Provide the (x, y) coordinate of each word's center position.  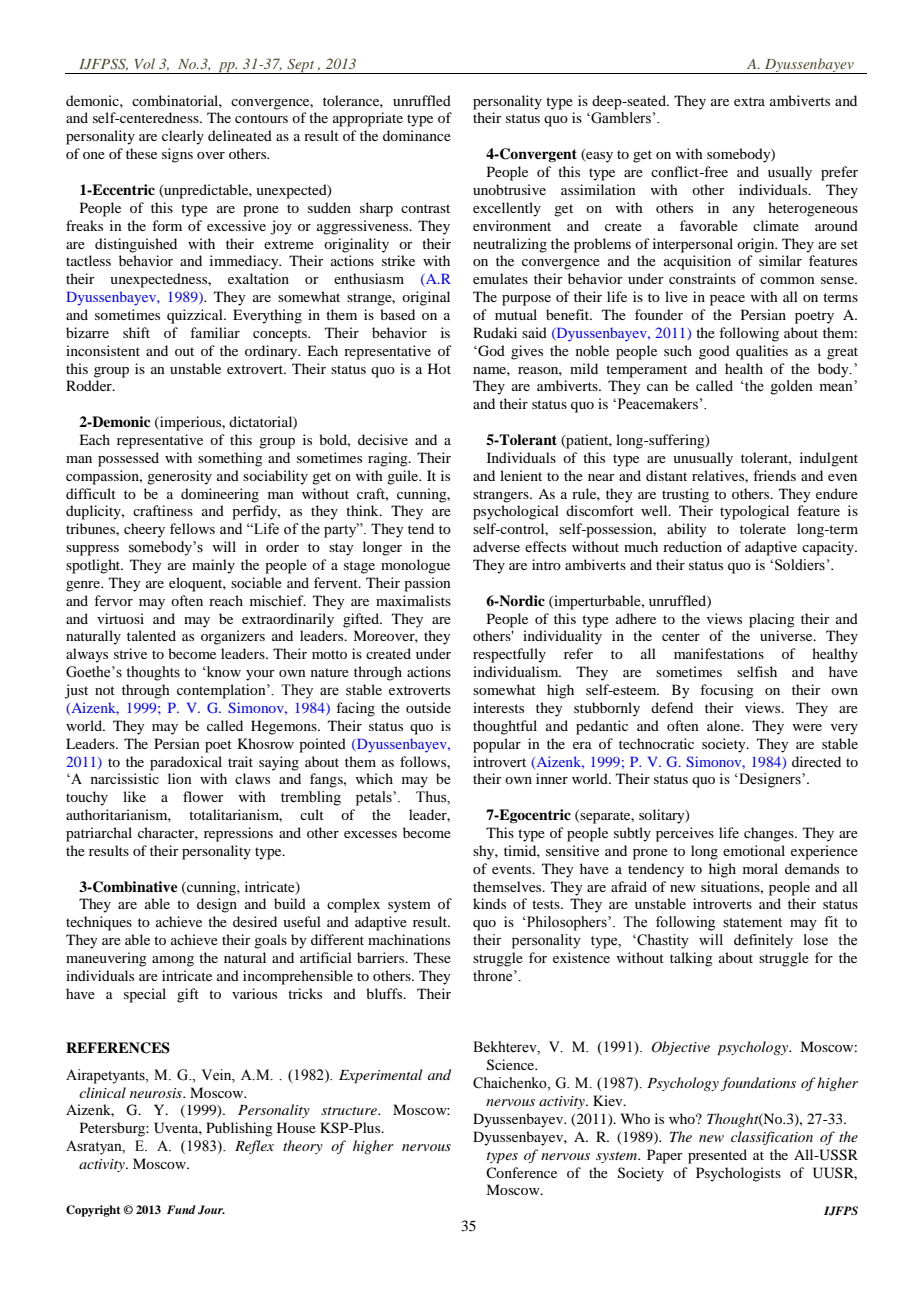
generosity (179, 477)
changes (770, 834)
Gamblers (620, 118)
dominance (417, 135)
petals (375, 798)
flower (203, 796)
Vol (145, 63)
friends (774, 475)
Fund (181, 1209)
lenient (521, 475)
